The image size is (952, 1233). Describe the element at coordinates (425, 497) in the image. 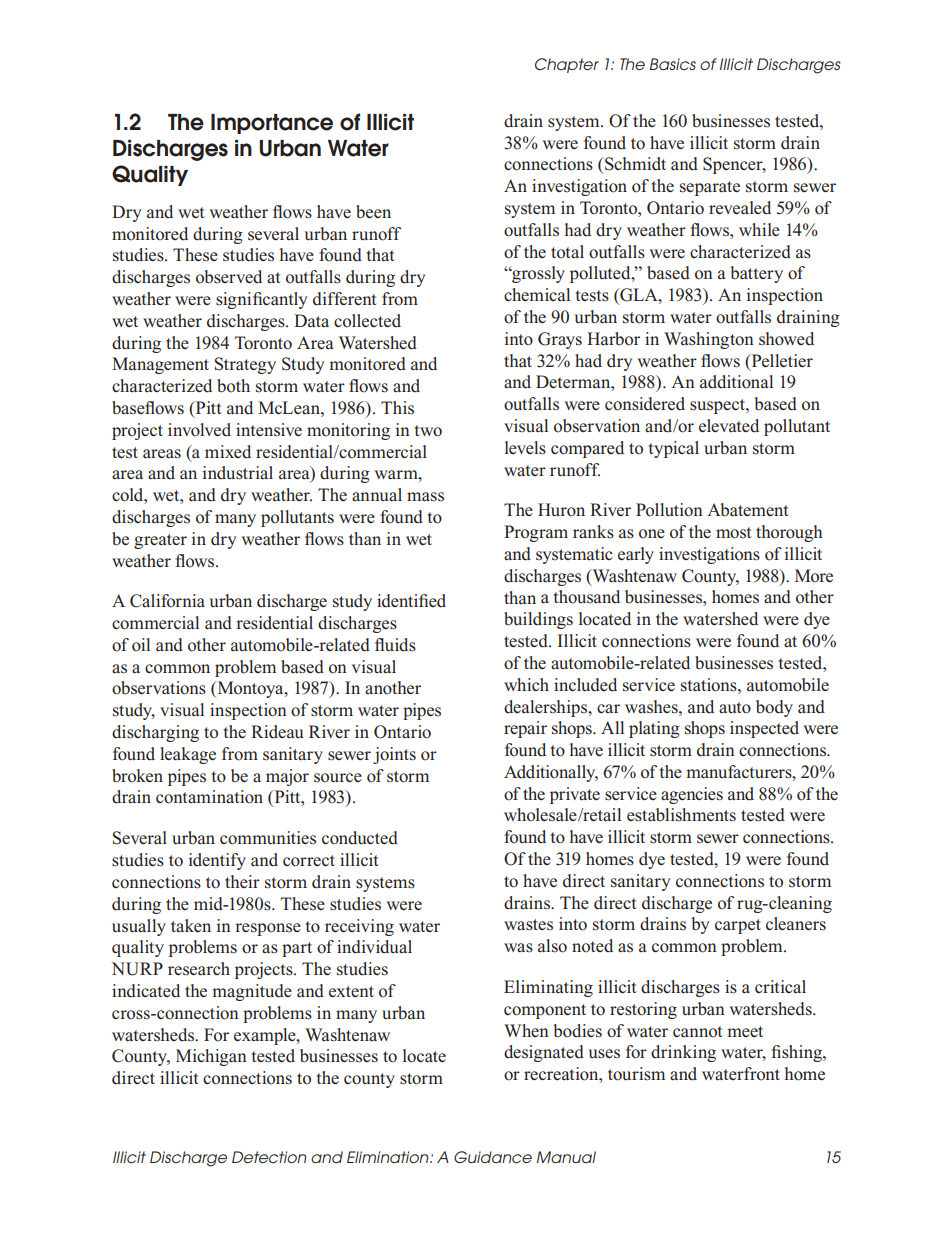

I see `mass` at that location.
